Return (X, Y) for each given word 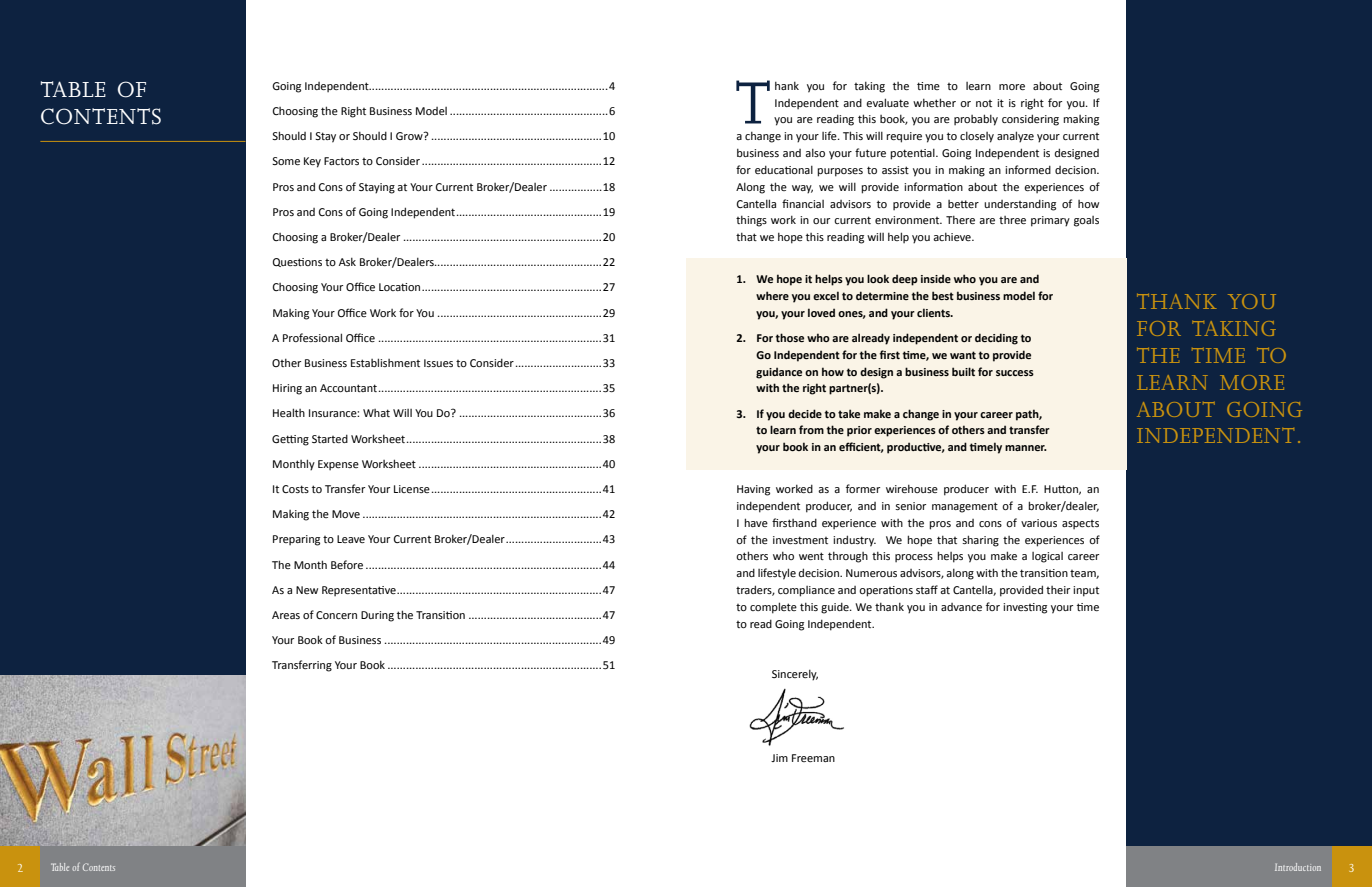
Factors (341, 161)
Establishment (385, 362)
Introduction (1298, 867)
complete (773, 608)
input (1086, 591)
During (377, 616)
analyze (1015, 137)
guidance (779, 373)
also (815, 153)
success (1015, 373)
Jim (779, 758)
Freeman (813, 758)
